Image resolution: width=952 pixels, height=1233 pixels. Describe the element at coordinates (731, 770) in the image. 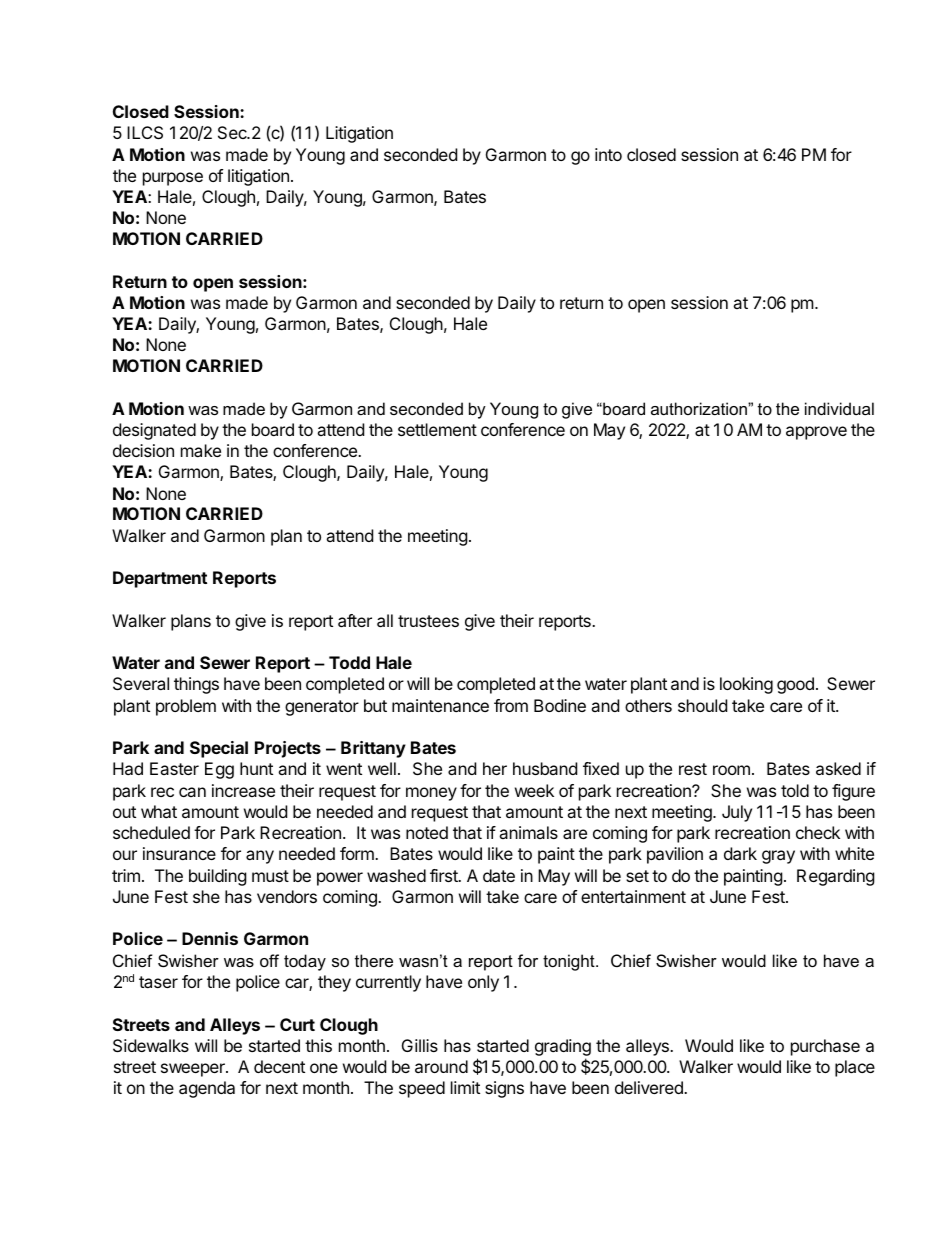

I see `room` at that location.
